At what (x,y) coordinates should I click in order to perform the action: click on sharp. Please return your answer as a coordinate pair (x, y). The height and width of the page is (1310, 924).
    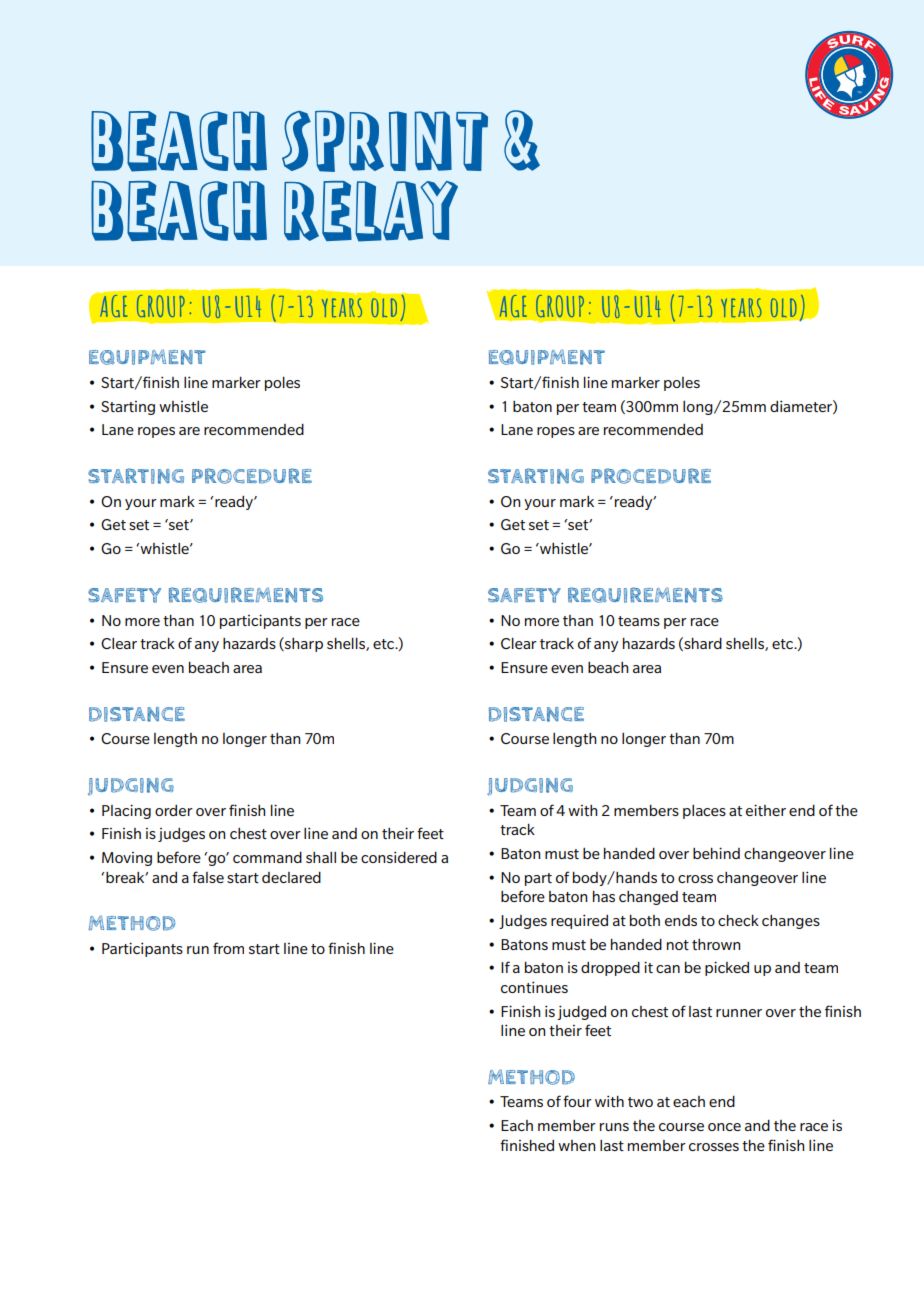
    Looking at the image, I should click on (303, 644).
